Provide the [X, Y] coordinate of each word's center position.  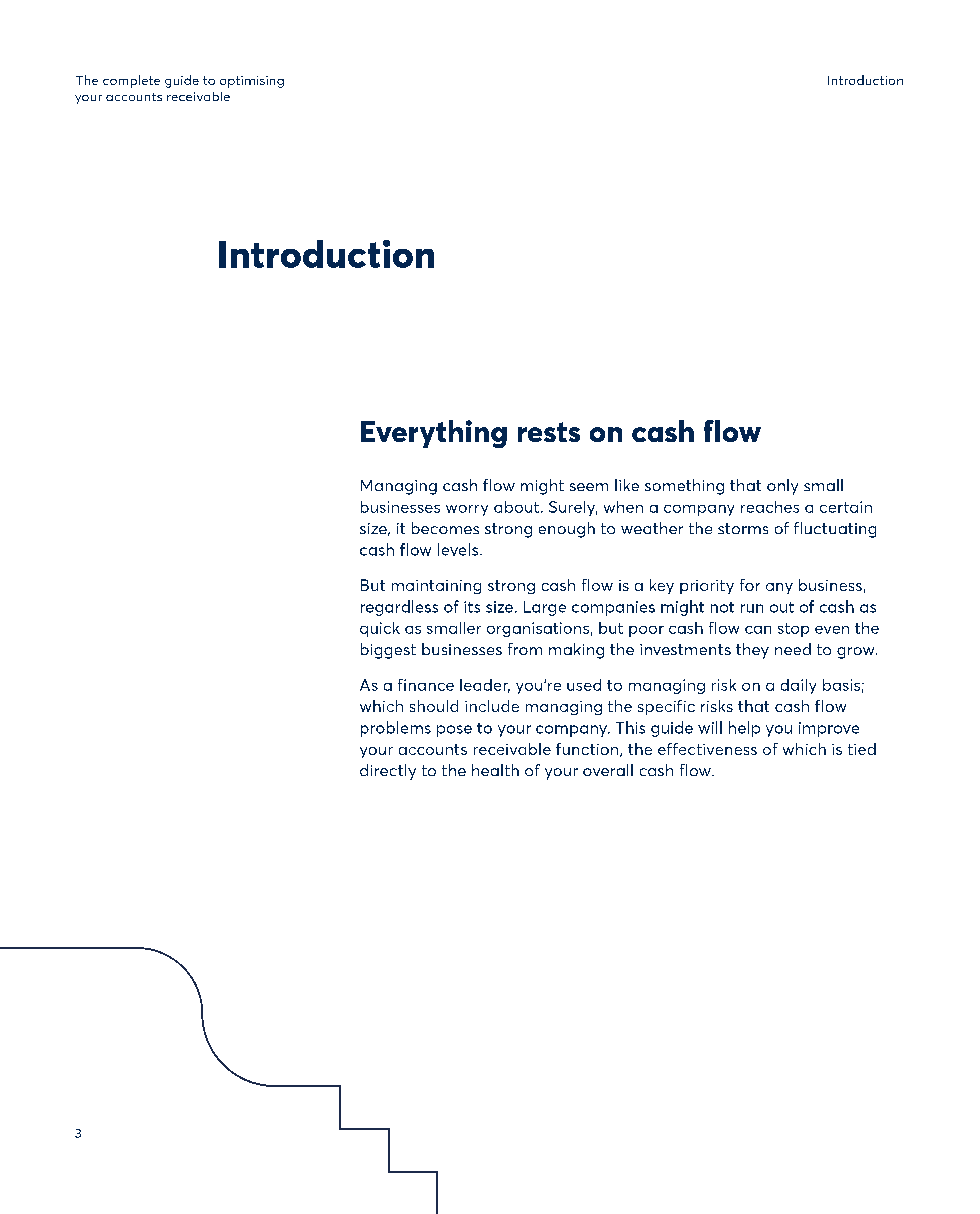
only [782, 487]
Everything [434, 434]
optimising [252, 82]
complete [131, 81]
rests [549, 432]
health [495, 770]
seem [589, 487]
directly [388, 772]
